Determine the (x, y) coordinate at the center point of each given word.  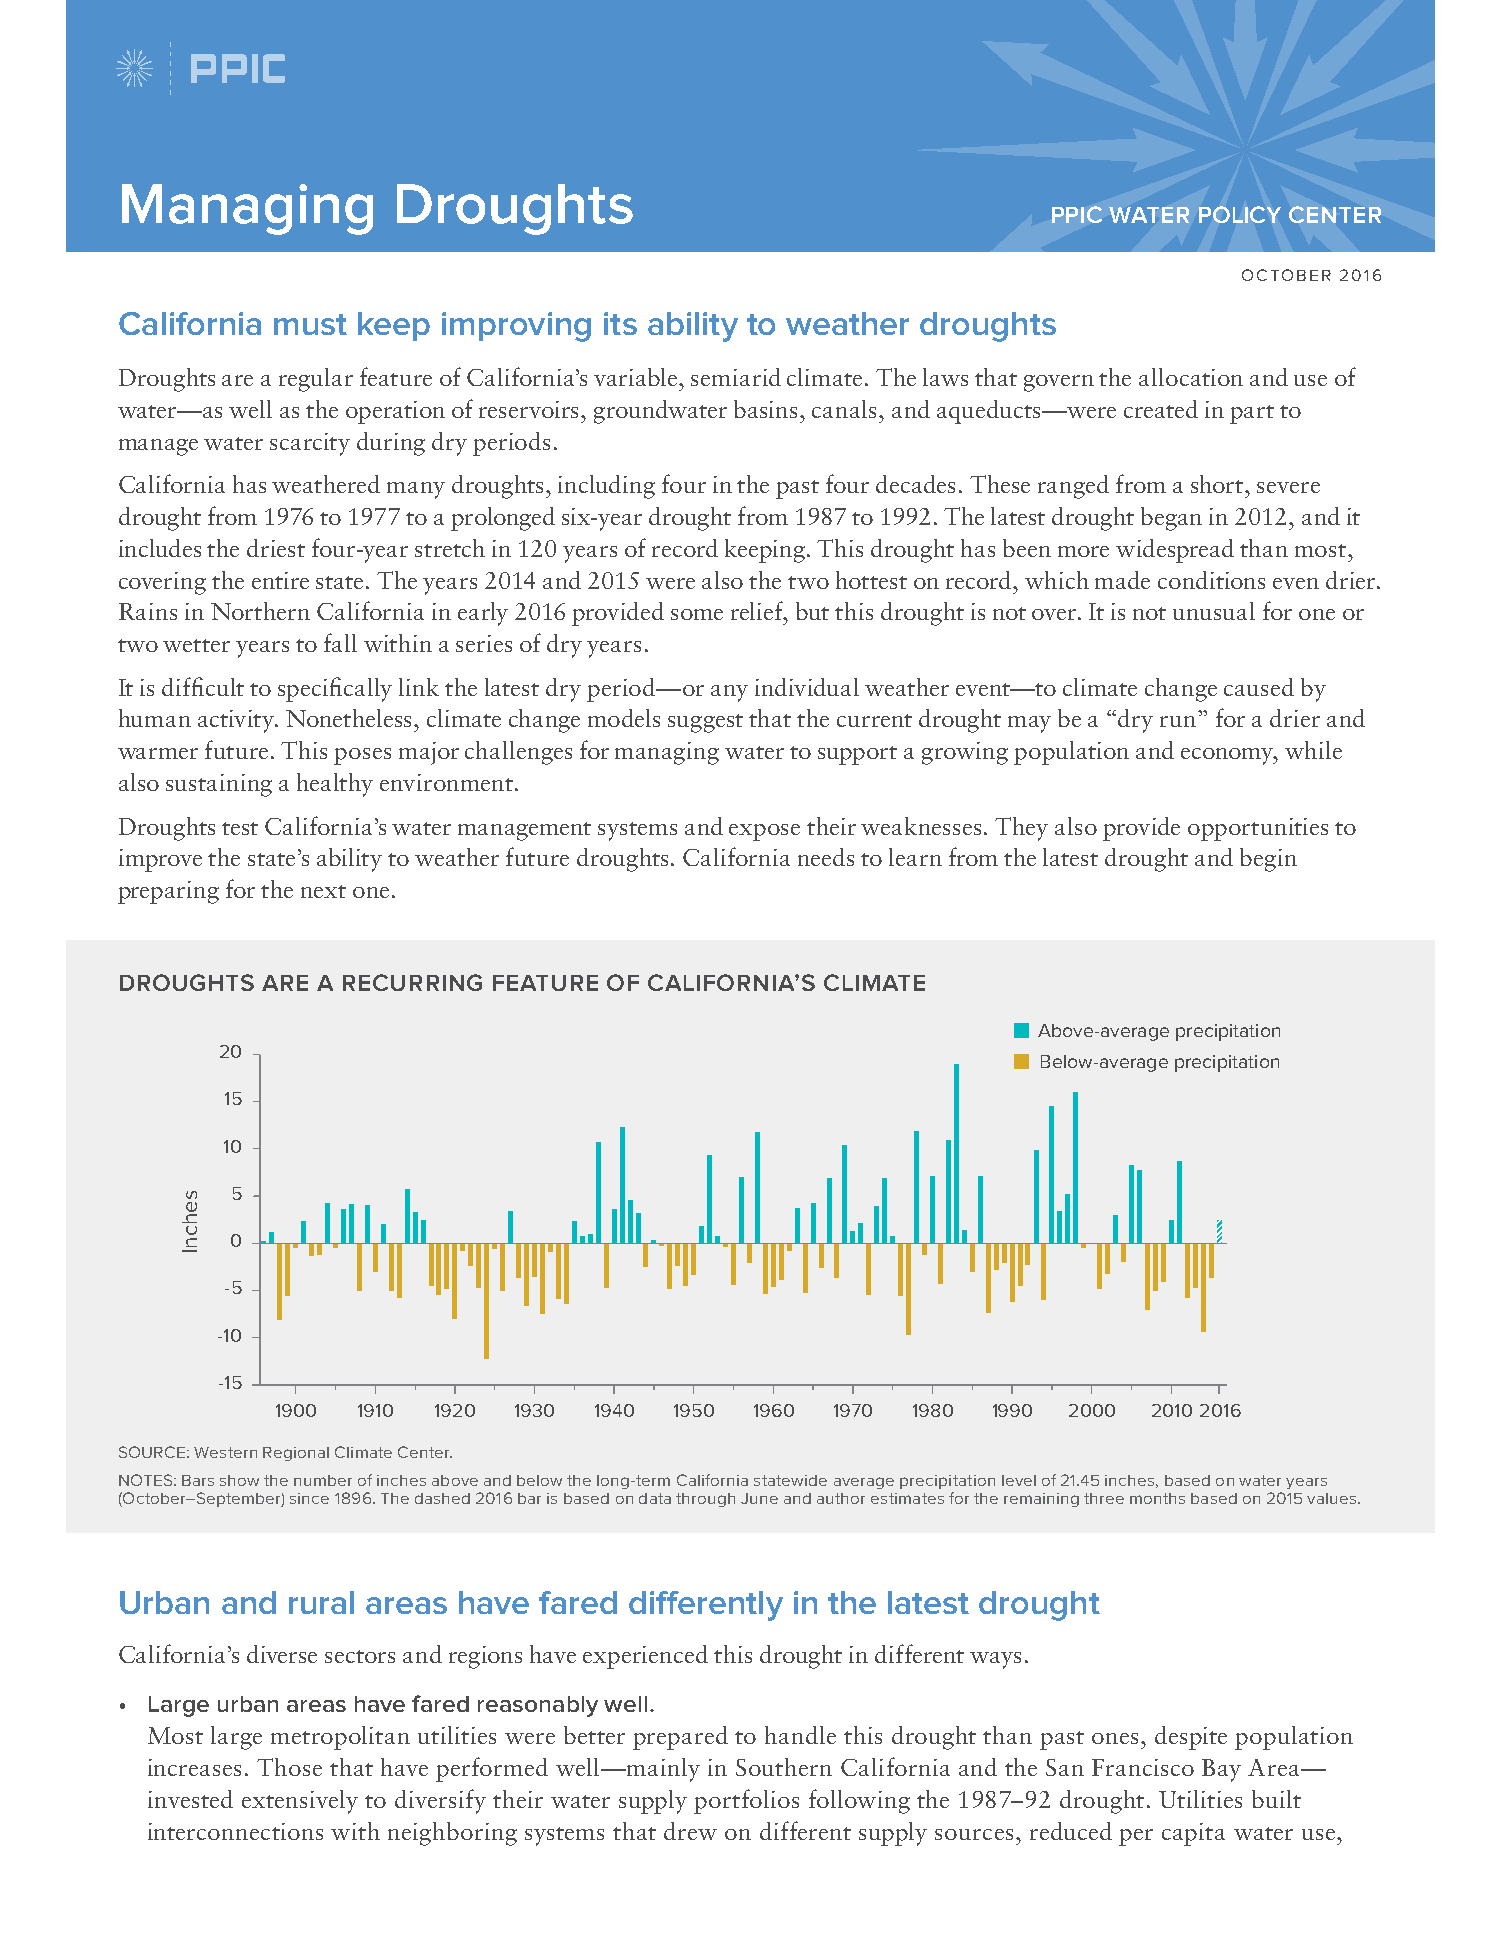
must (310, 324)
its (620, 323)
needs (826, 857)
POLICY (1240, 214)
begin (1268, 860)
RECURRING (412, 982)
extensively (300, 1802)
